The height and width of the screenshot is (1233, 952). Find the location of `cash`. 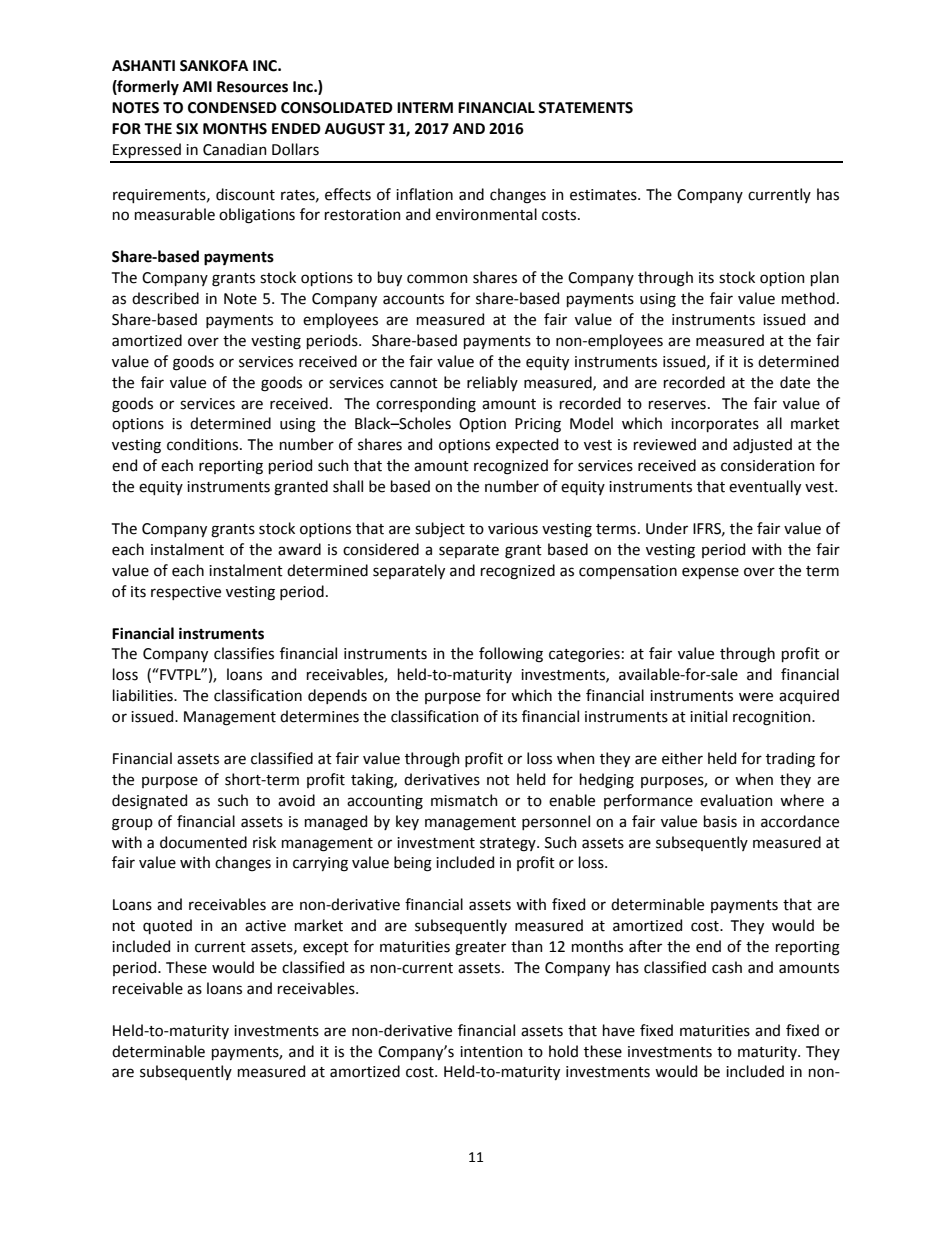

cash is located at coordinates (727, 967).
